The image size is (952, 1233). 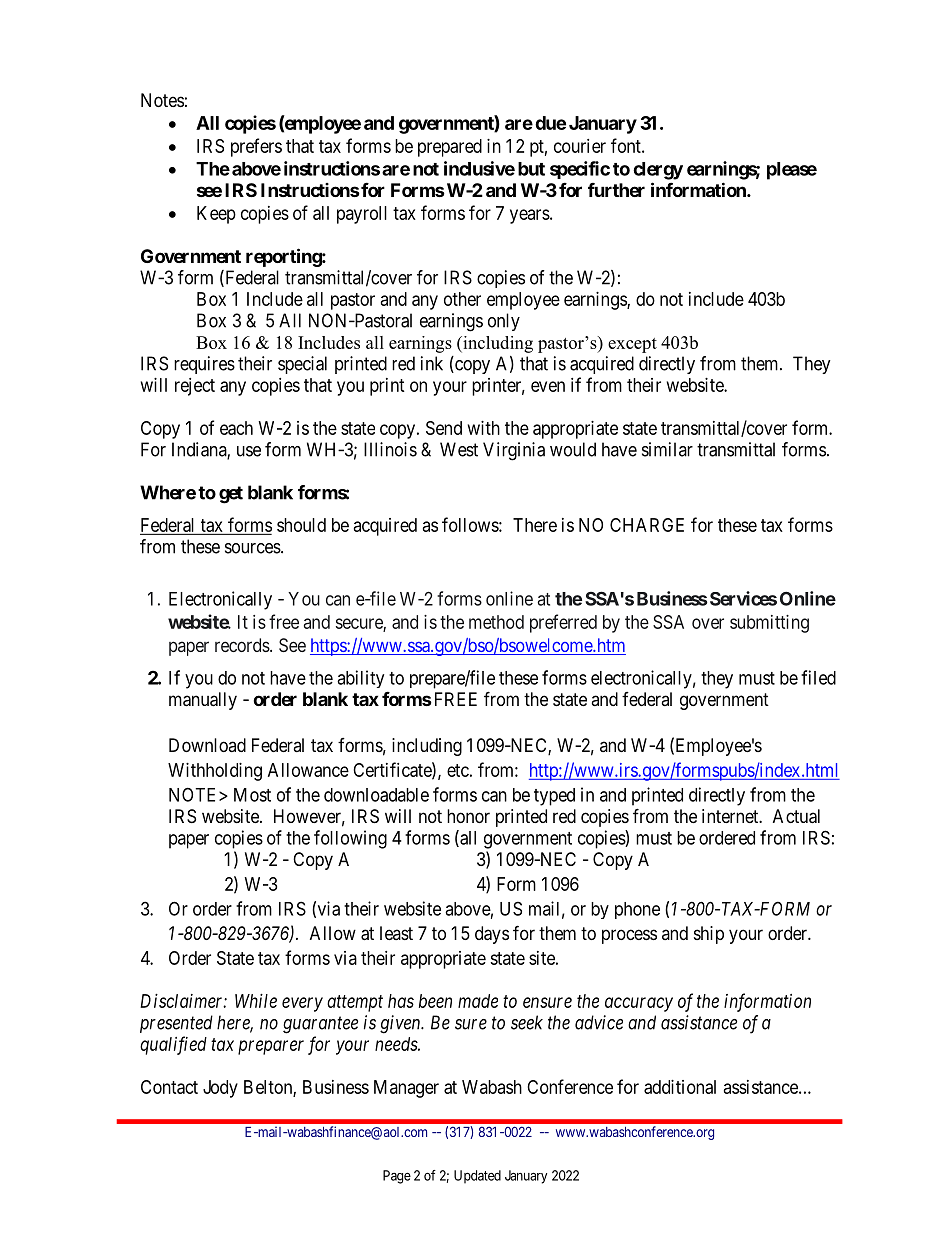 What do you see at coordinates (658, 171) in the screenshot?
I see `clergy` at bounding box center [658, 171].
